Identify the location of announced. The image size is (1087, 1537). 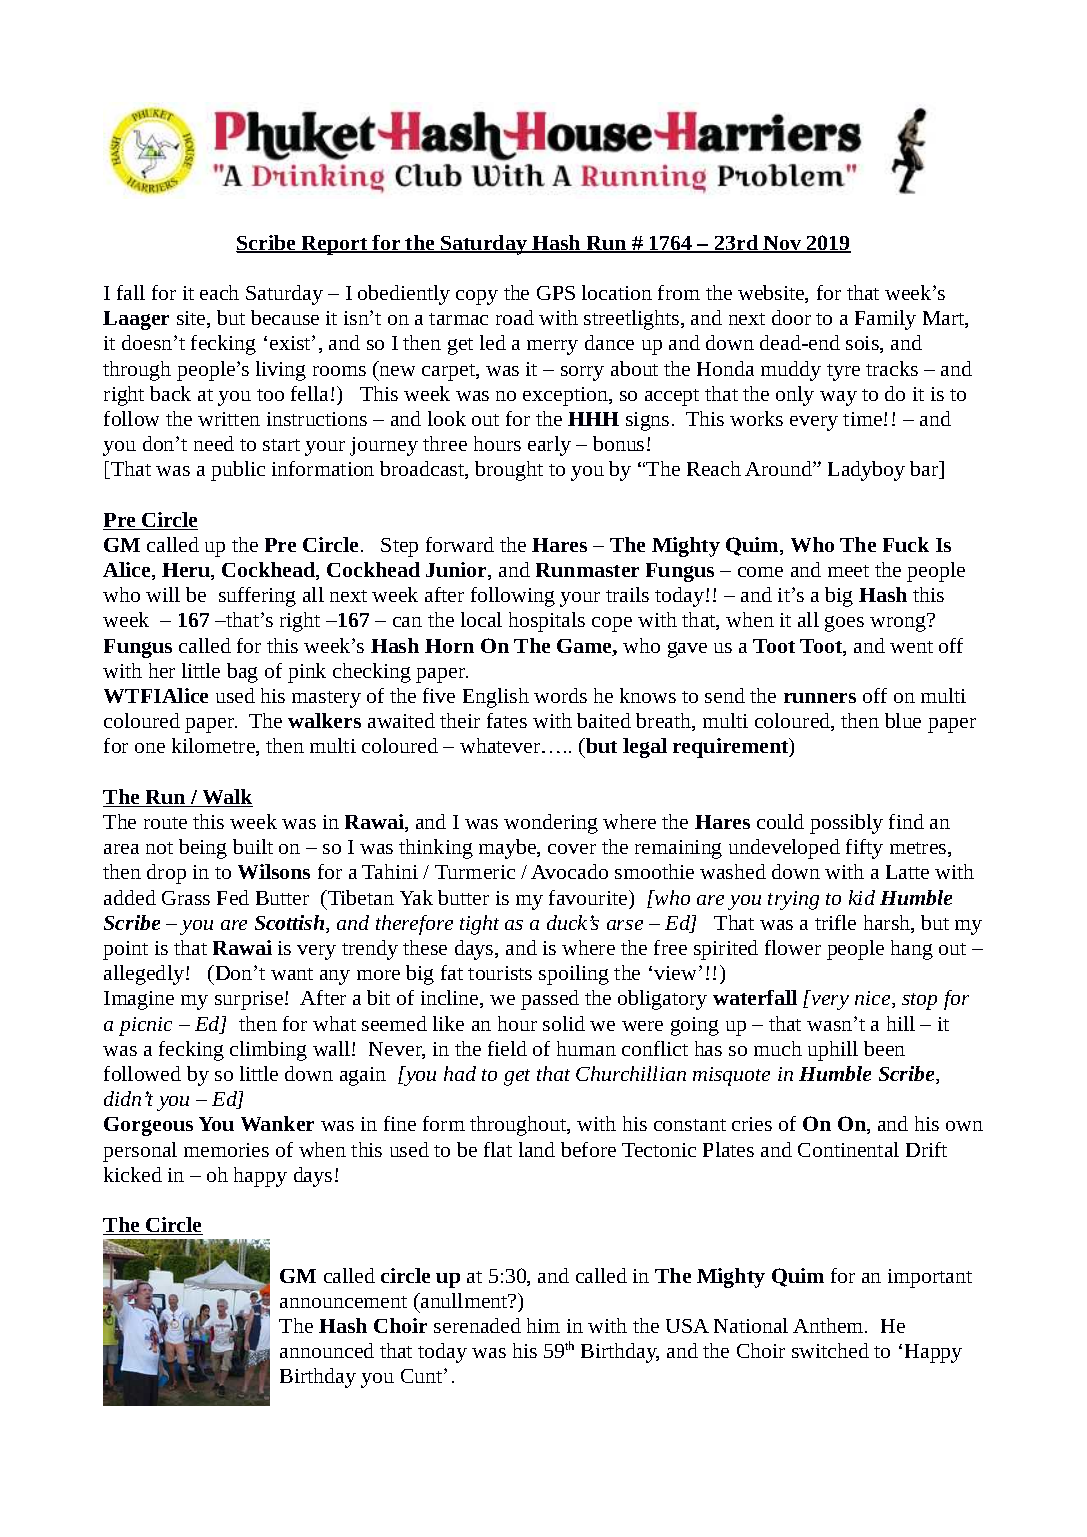
(327, 1350).
